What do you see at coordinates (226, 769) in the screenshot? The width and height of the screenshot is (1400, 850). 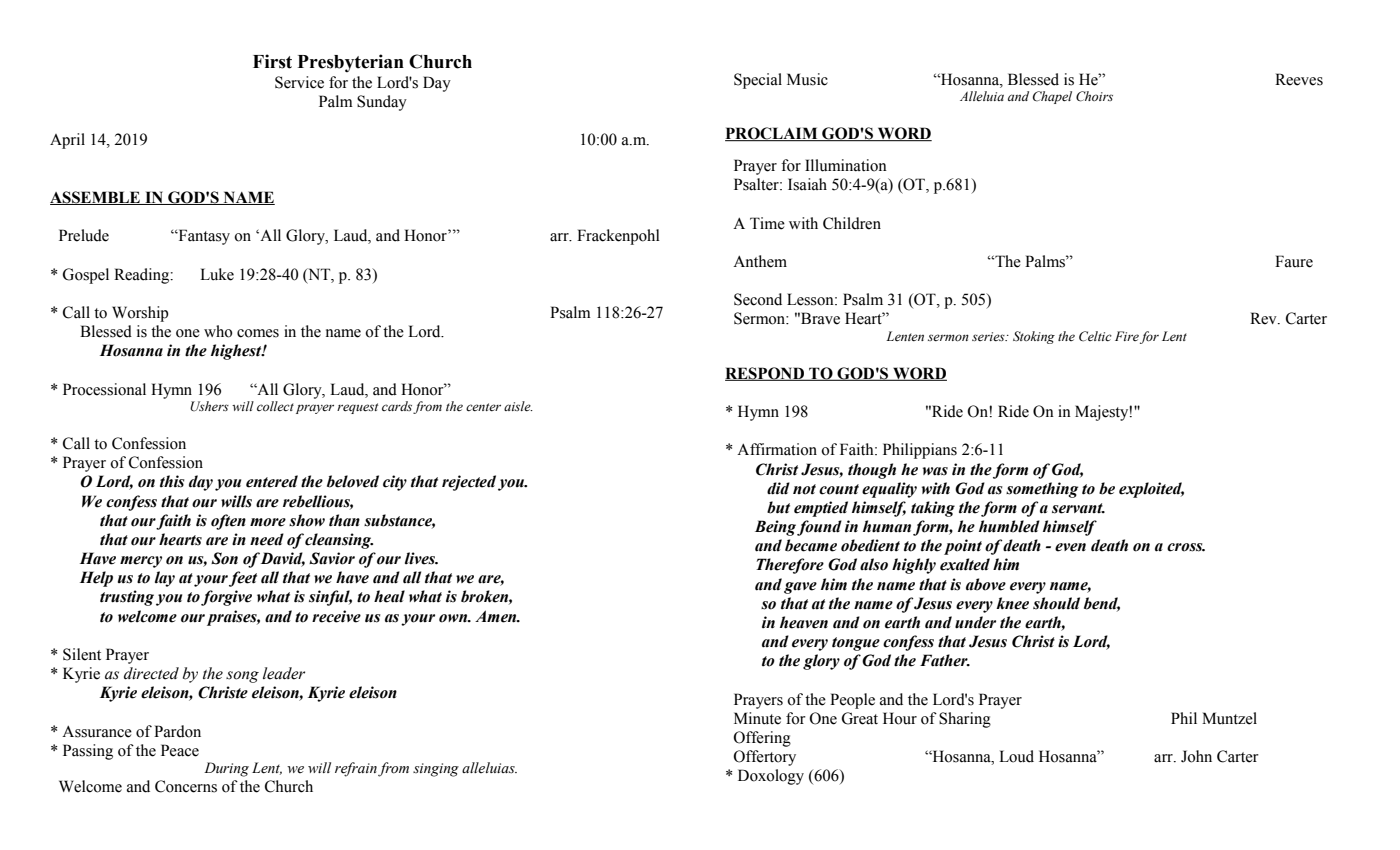 I see `During` at bounding box center [226, 769].
